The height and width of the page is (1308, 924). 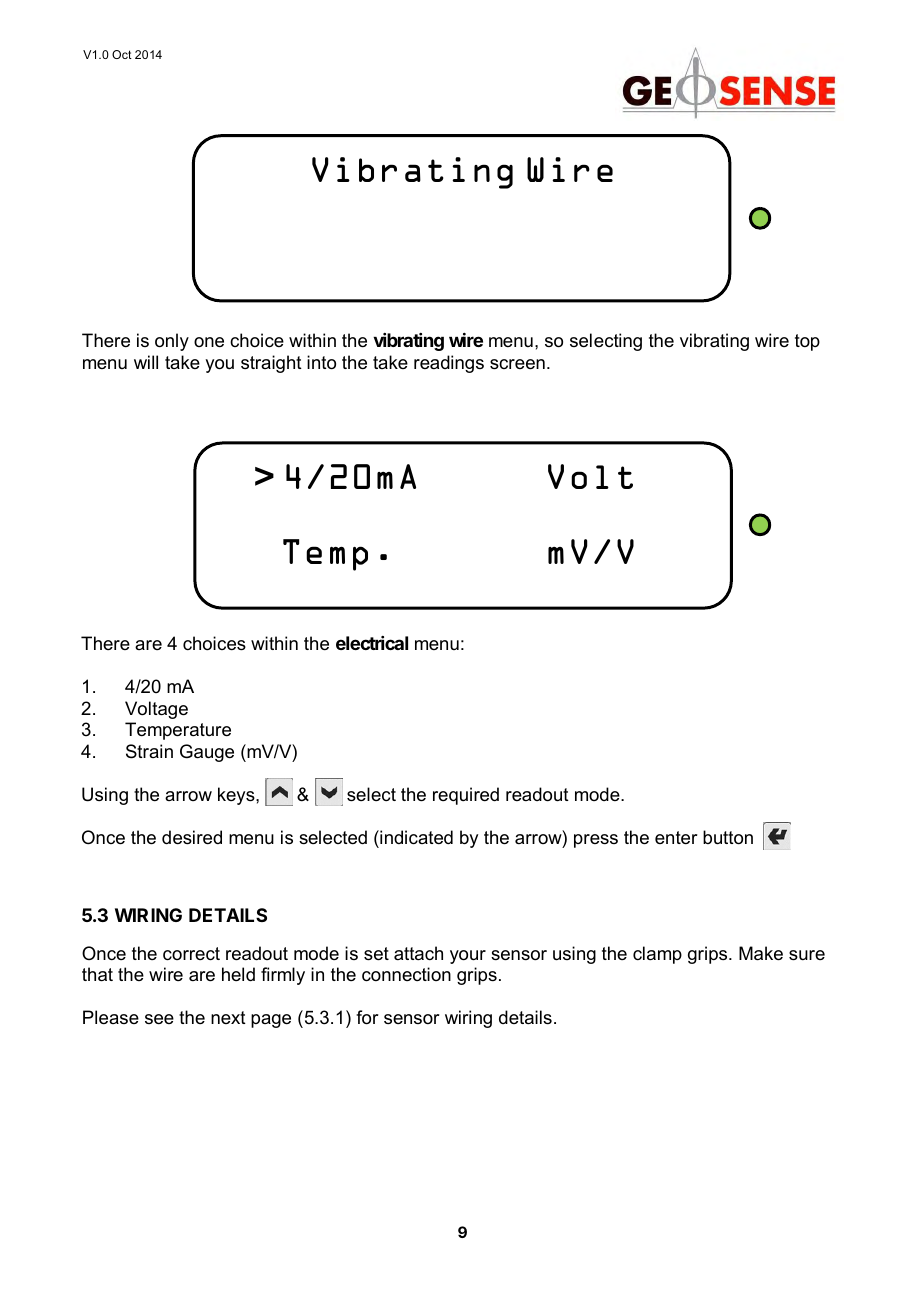 What do you see at coordinates (676, 838) in the page?
I see `enter` at bounding box center [676, 838].
